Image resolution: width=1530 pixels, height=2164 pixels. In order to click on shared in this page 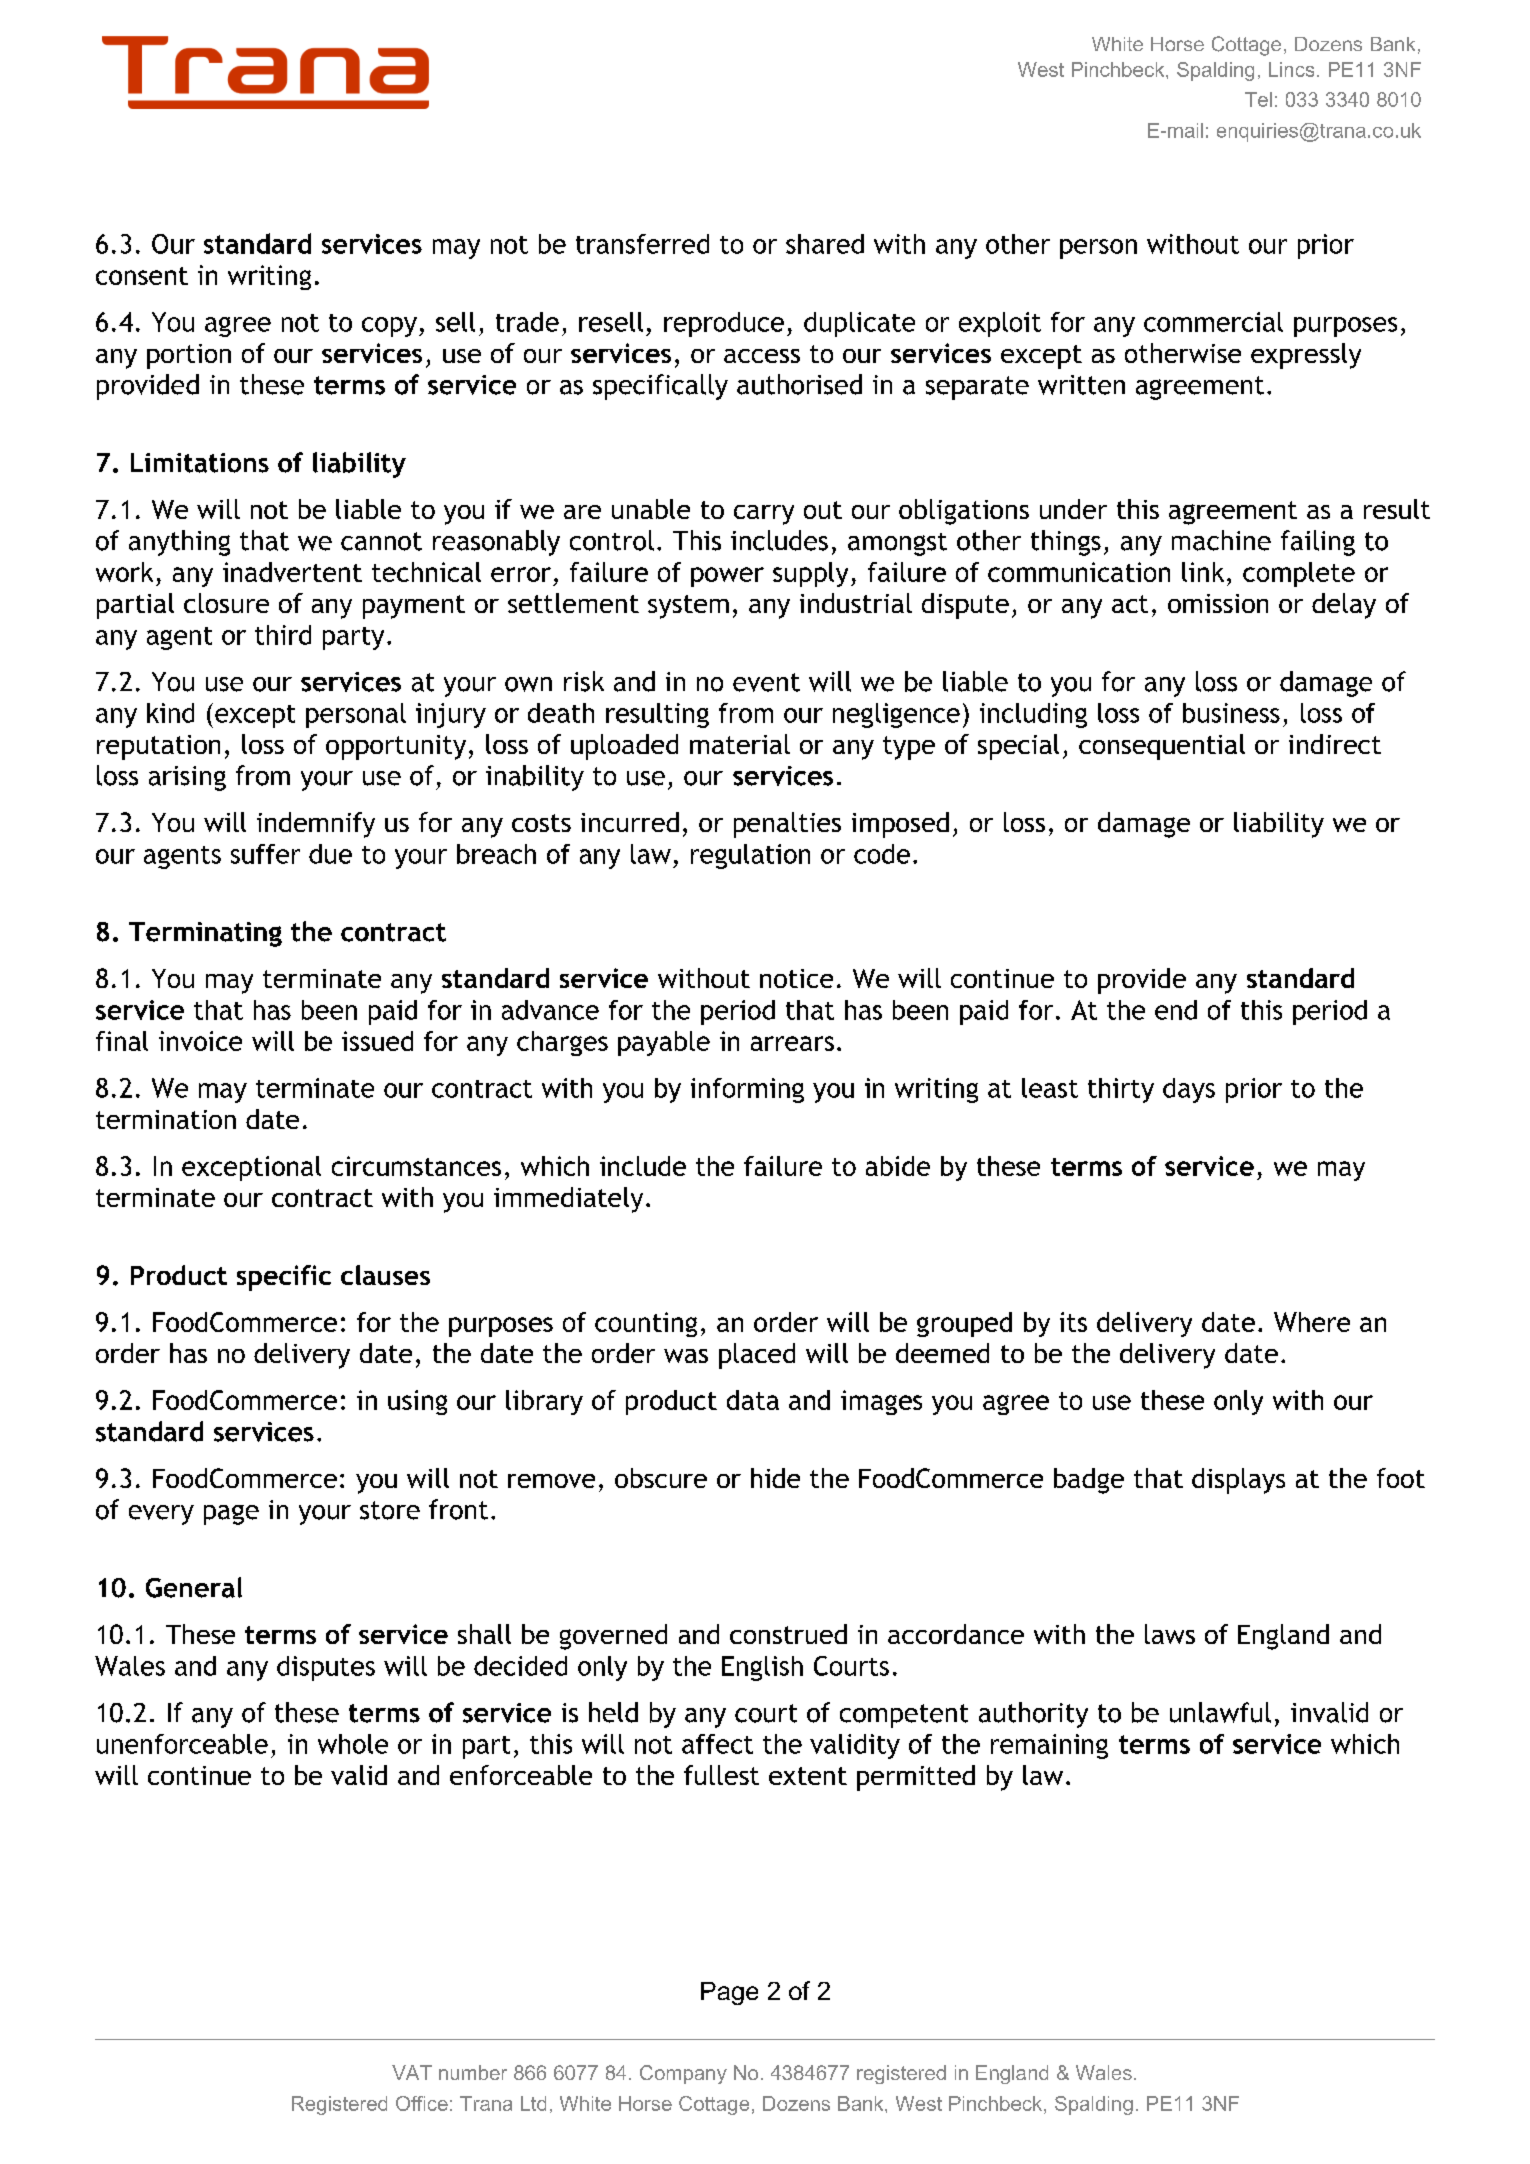, I will do `click(825, 244)`.
